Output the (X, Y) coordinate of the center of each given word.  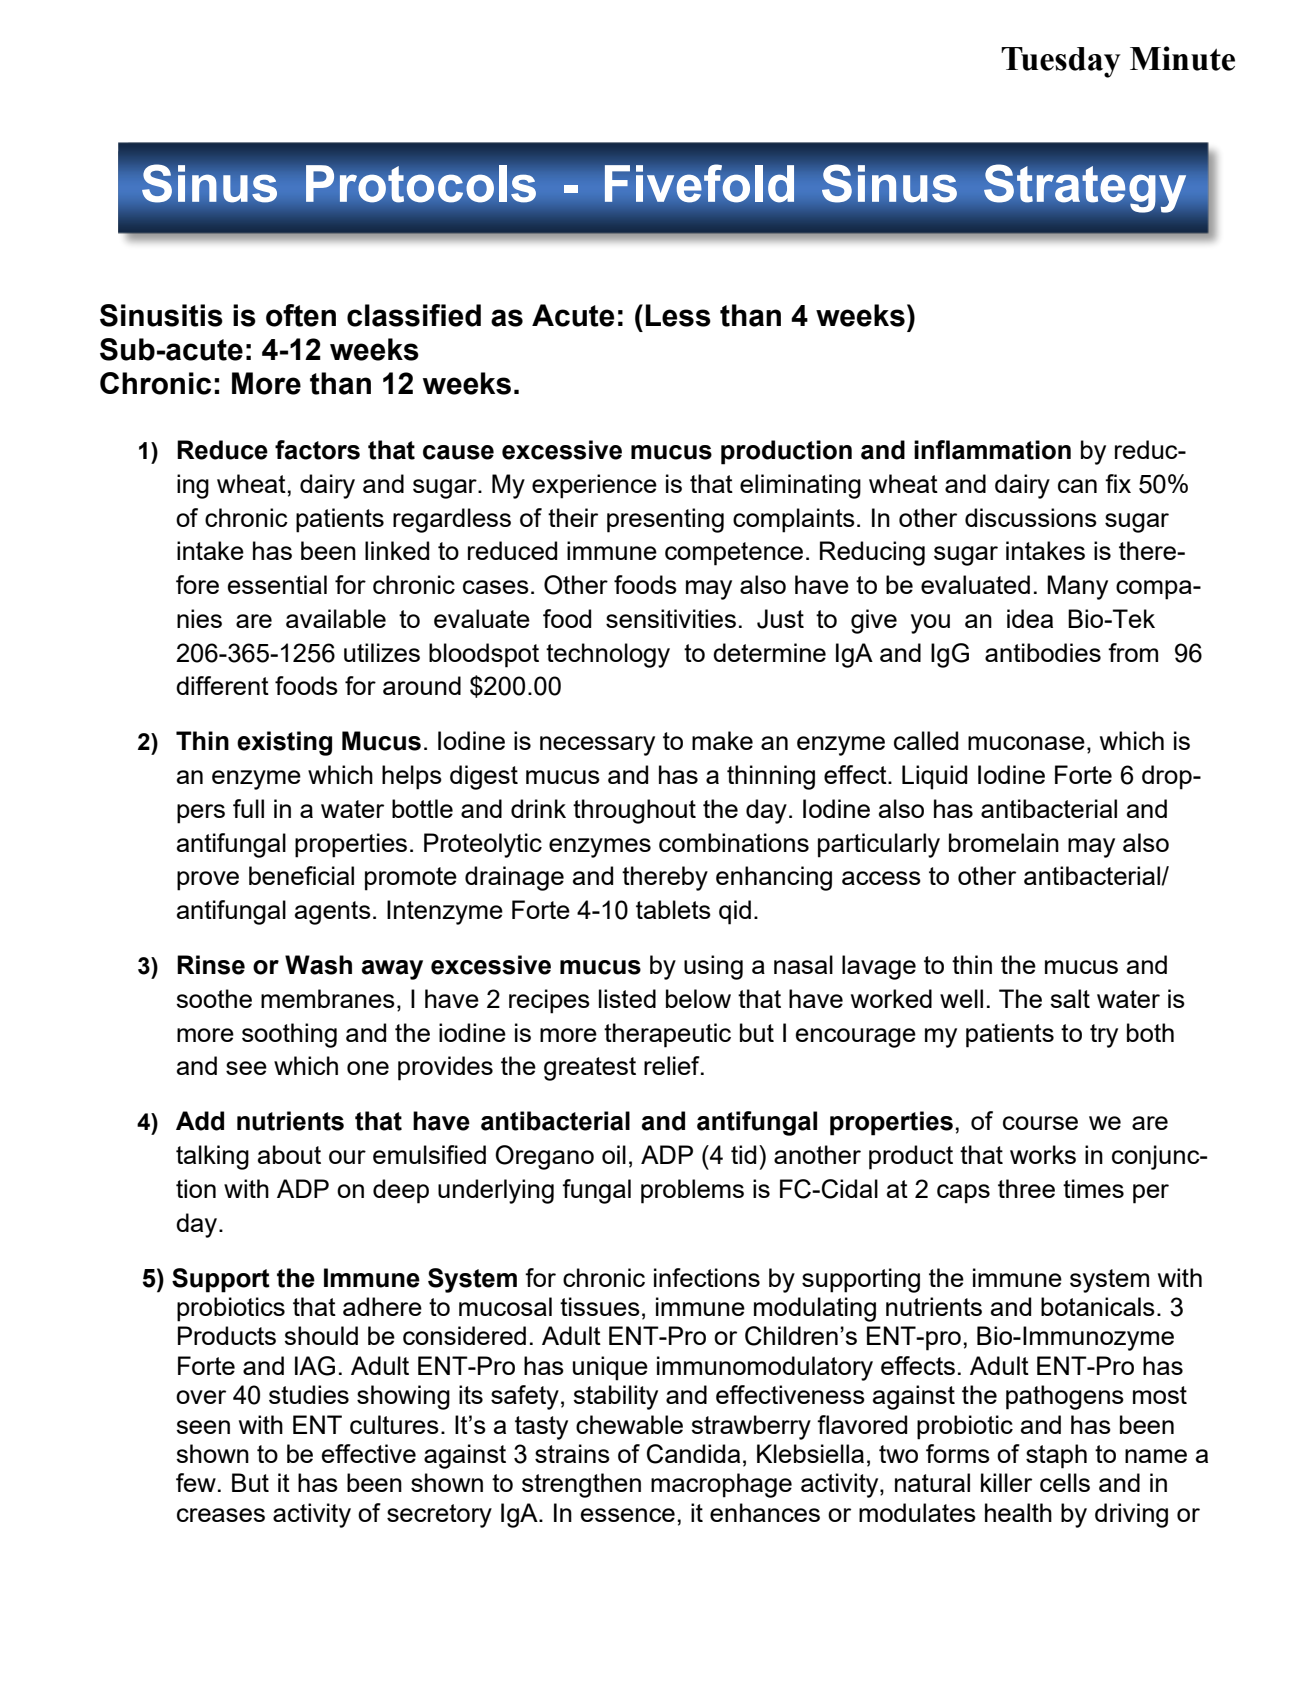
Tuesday (1061, 62)
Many (1077, 587)
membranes (328, 998)
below (698, 998)
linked (397, 550)
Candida (693, 1454)
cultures (394, 1424)
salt (1070, 998)
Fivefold (699, 183)
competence (734, 554)
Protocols (421, 184)
